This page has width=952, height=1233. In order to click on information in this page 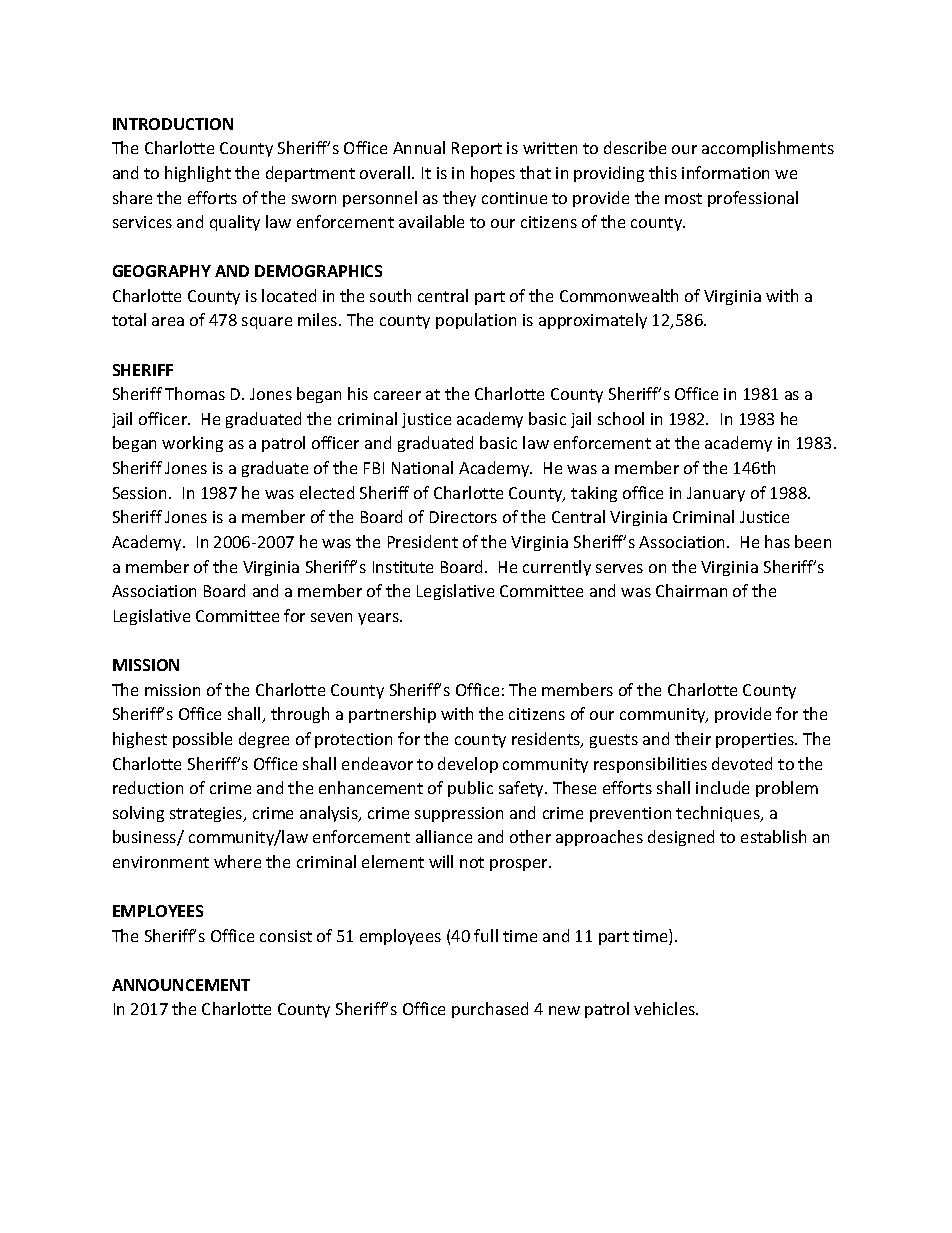, I will do `click(725, 172)`.
